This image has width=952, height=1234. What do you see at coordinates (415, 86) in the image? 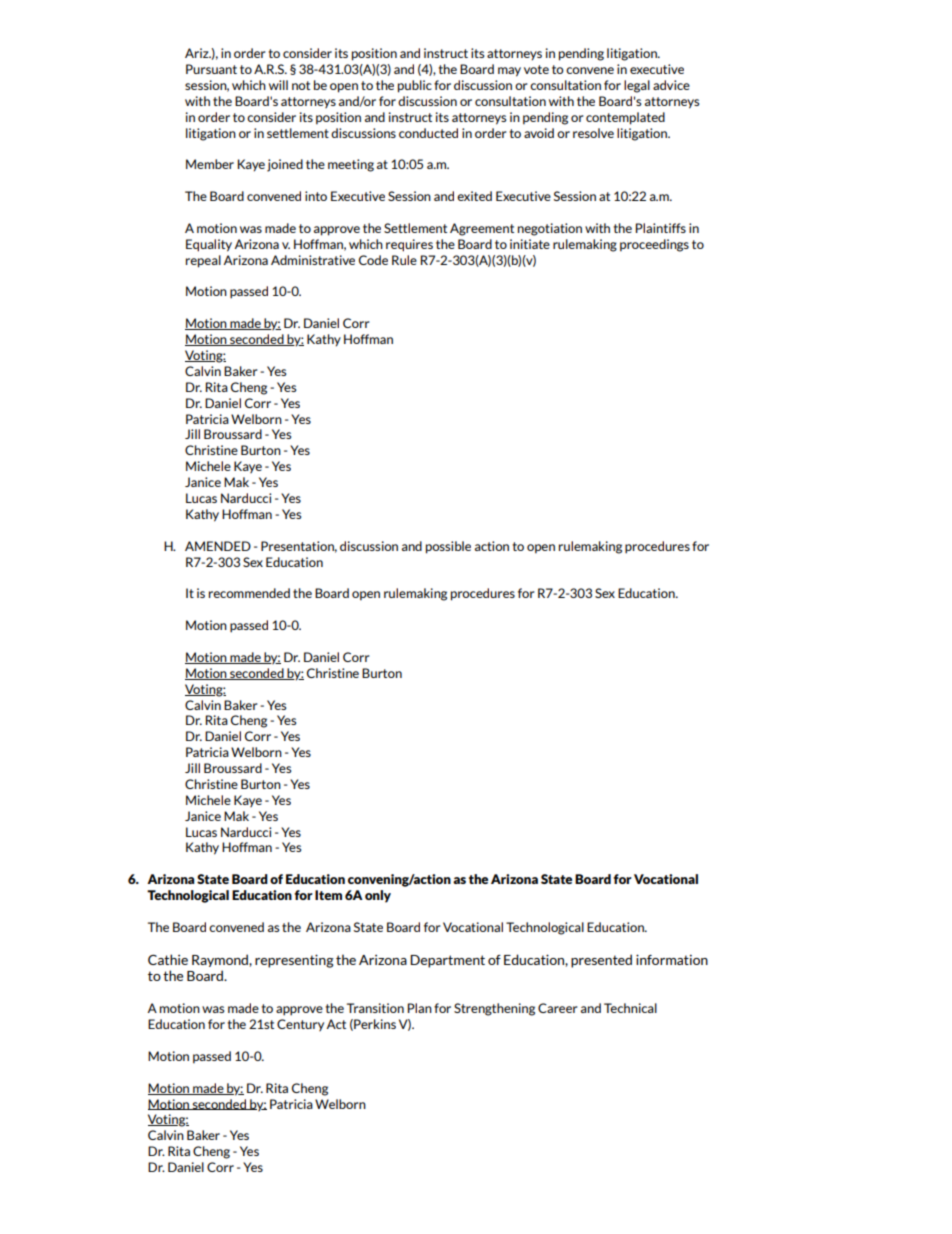
I see `public` at bounding box center [415, 86].
